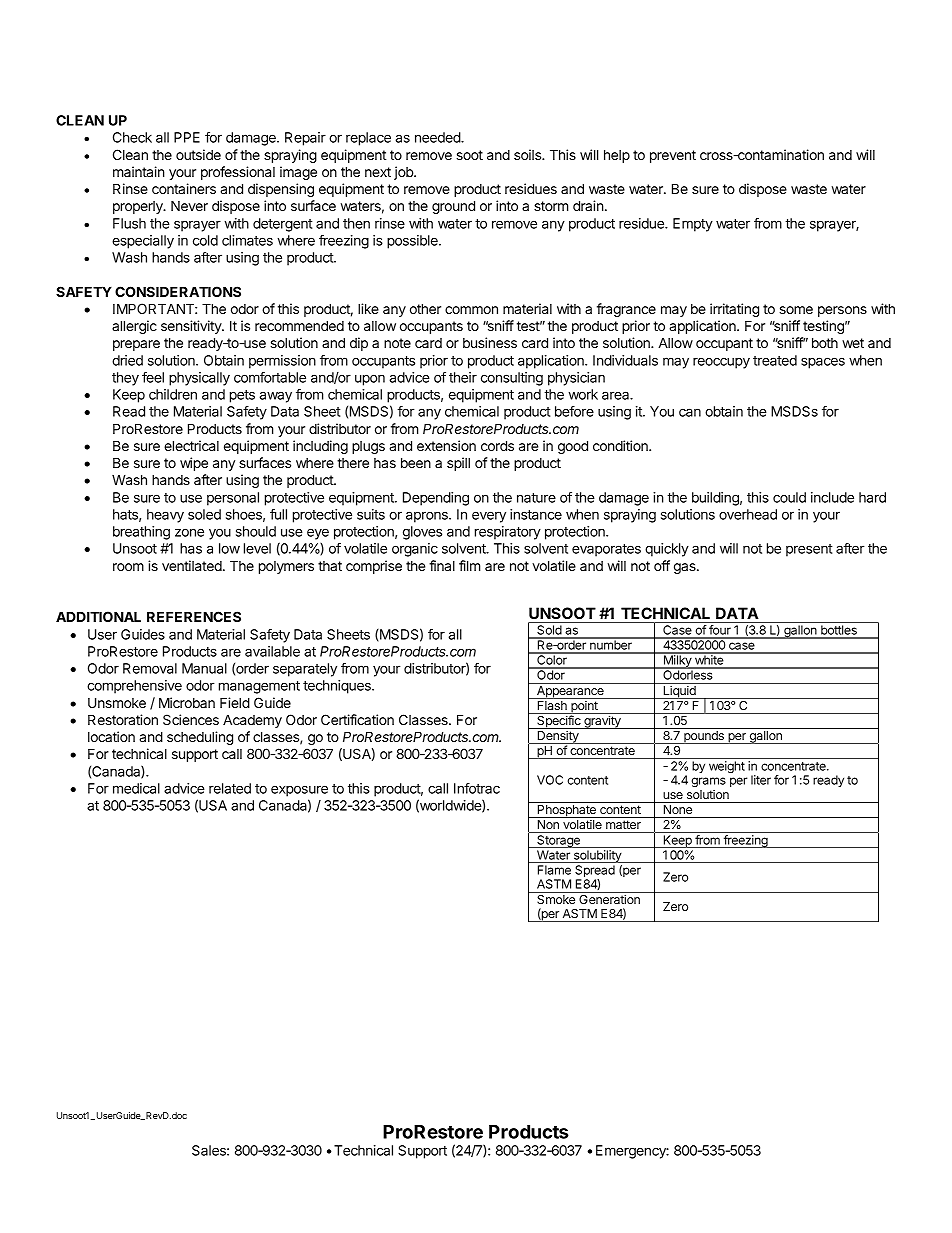 The image size is (952, 1233). I want to click on could, so click(789, 497).
